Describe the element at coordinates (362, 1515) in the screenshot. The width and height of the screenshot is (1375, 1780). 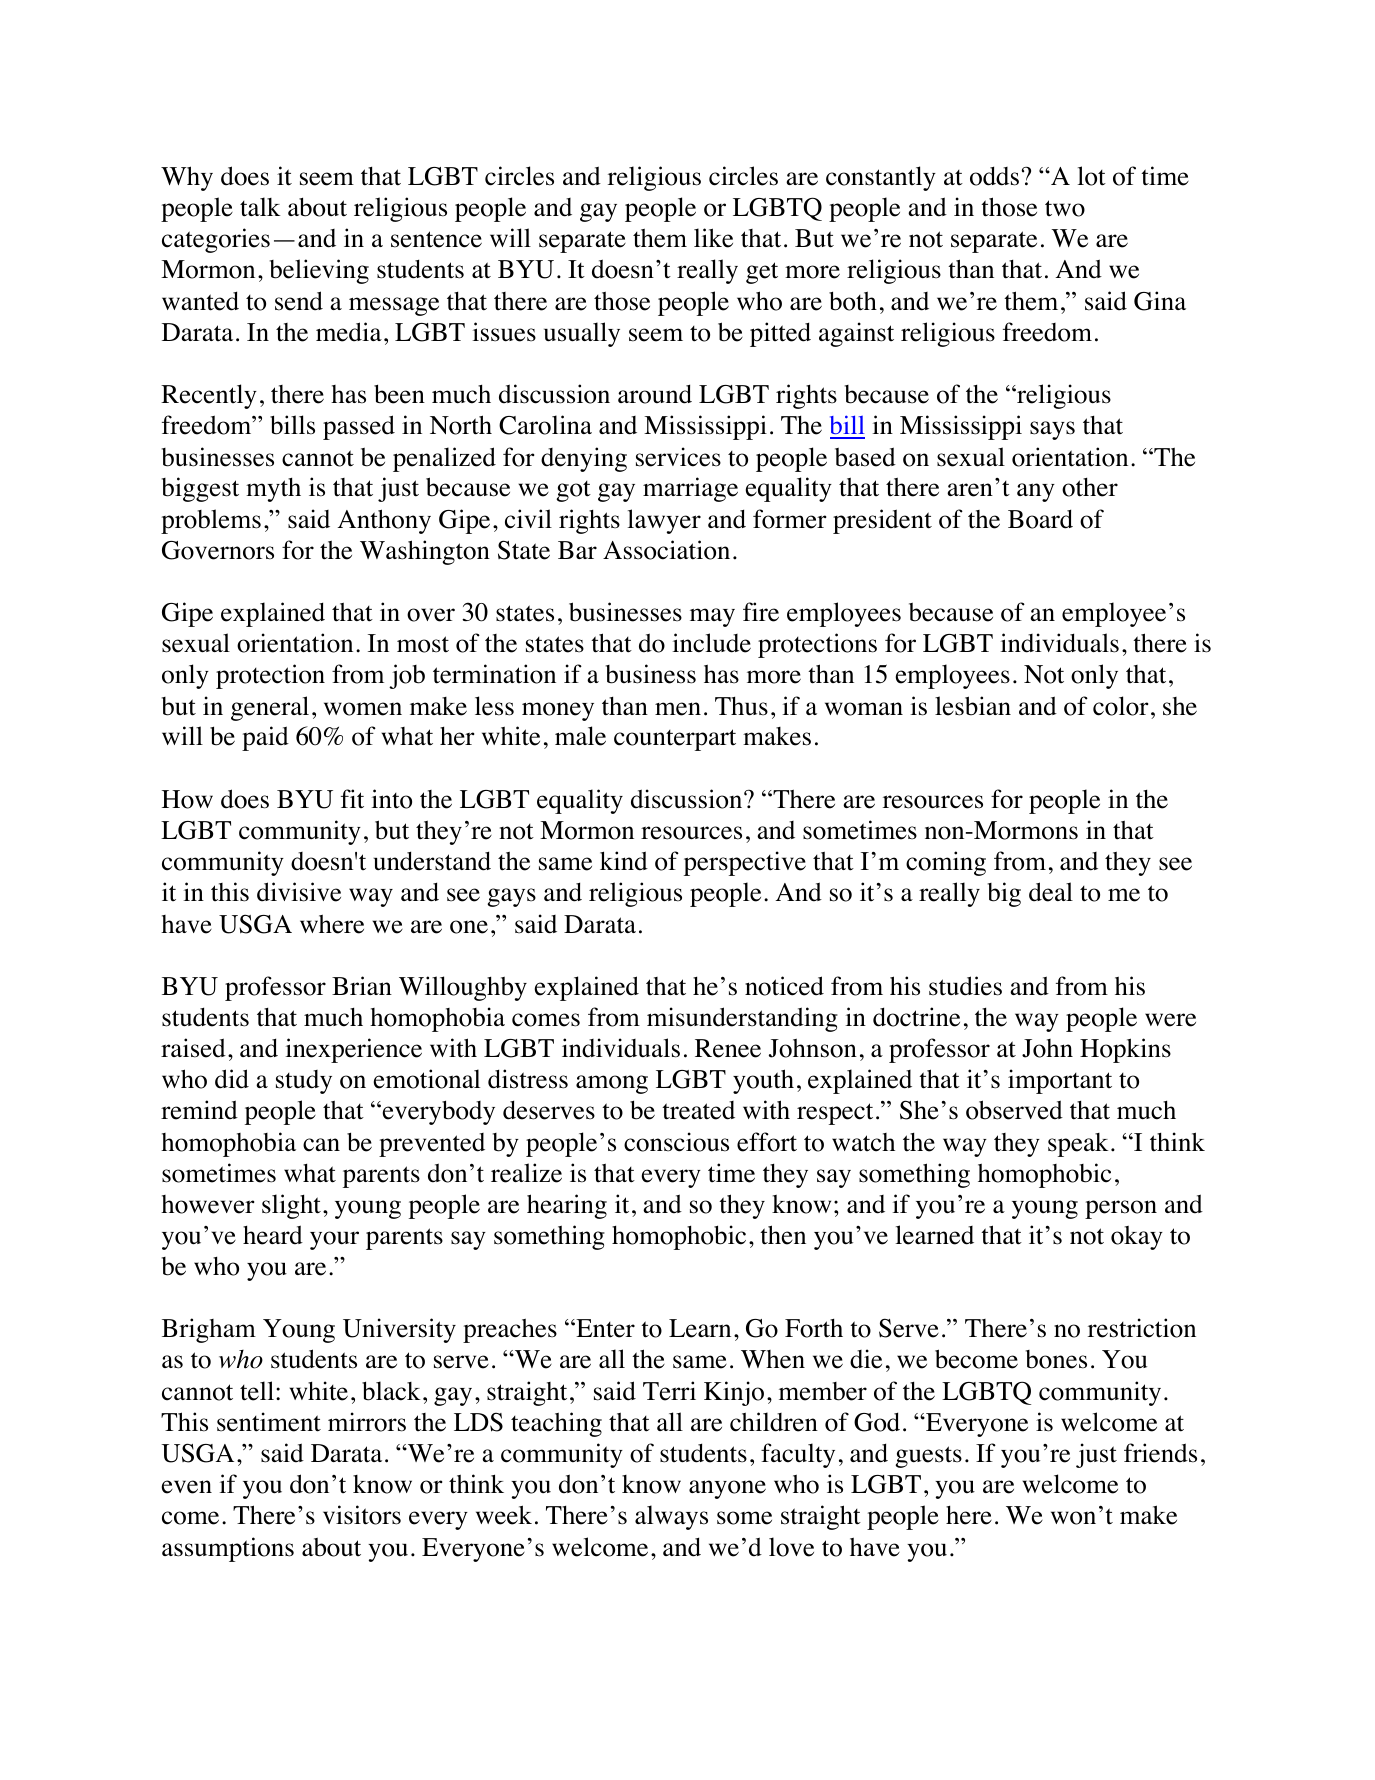
I see `visitors` at that location.
